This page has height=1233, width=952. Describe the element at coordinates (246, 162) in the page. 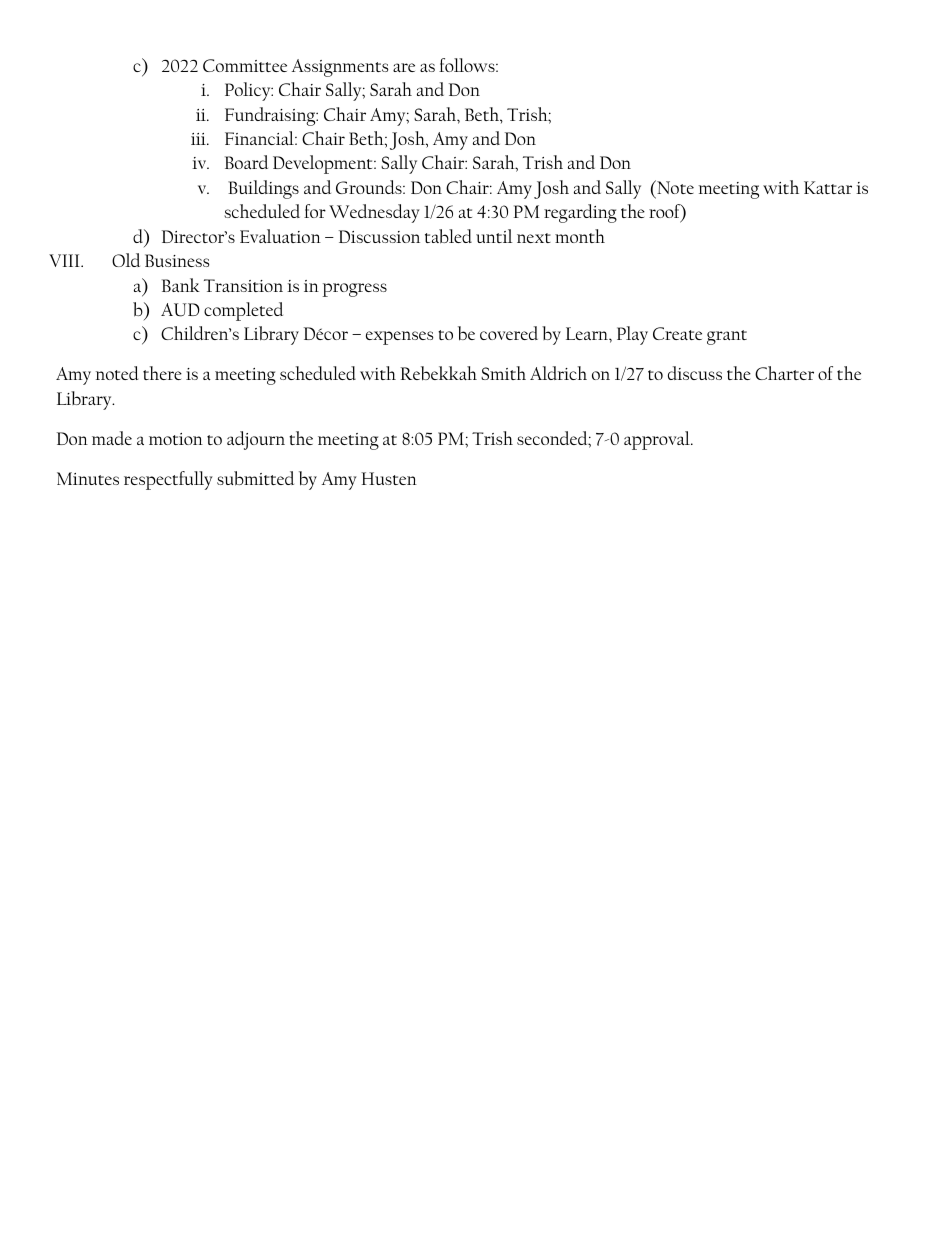

I see `Board` at that location.
